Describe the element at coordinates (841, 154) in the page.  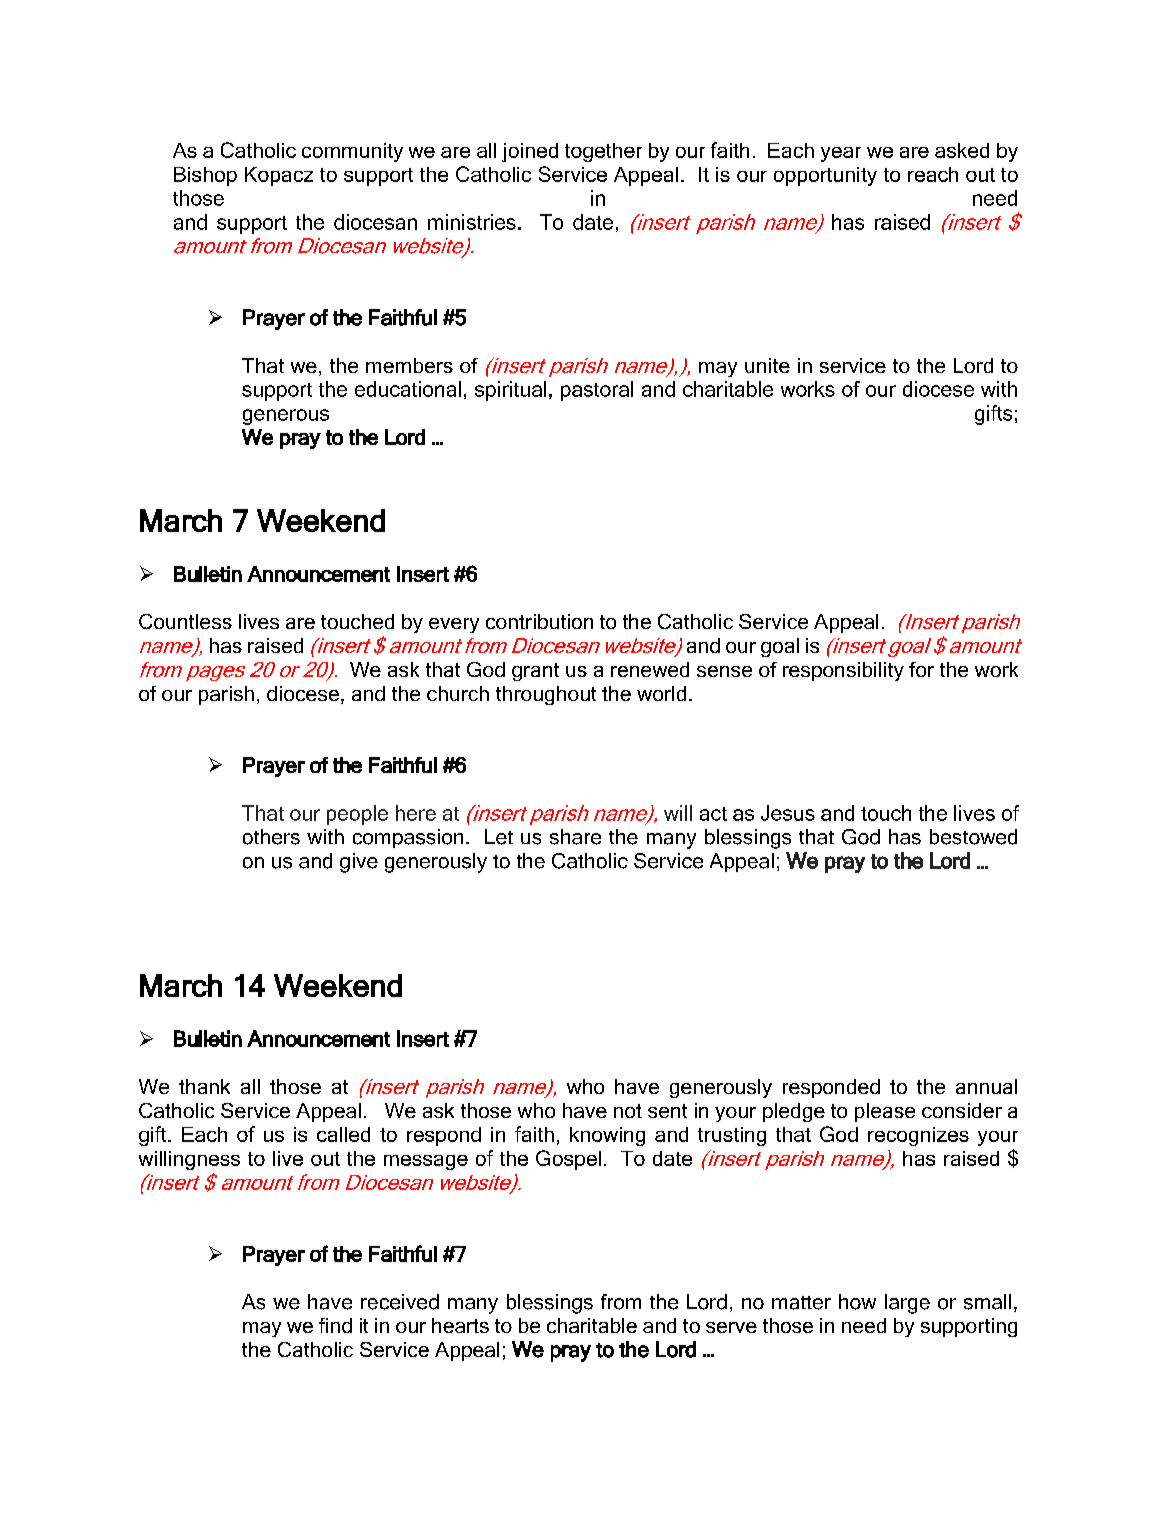
I see `year` at that location.
